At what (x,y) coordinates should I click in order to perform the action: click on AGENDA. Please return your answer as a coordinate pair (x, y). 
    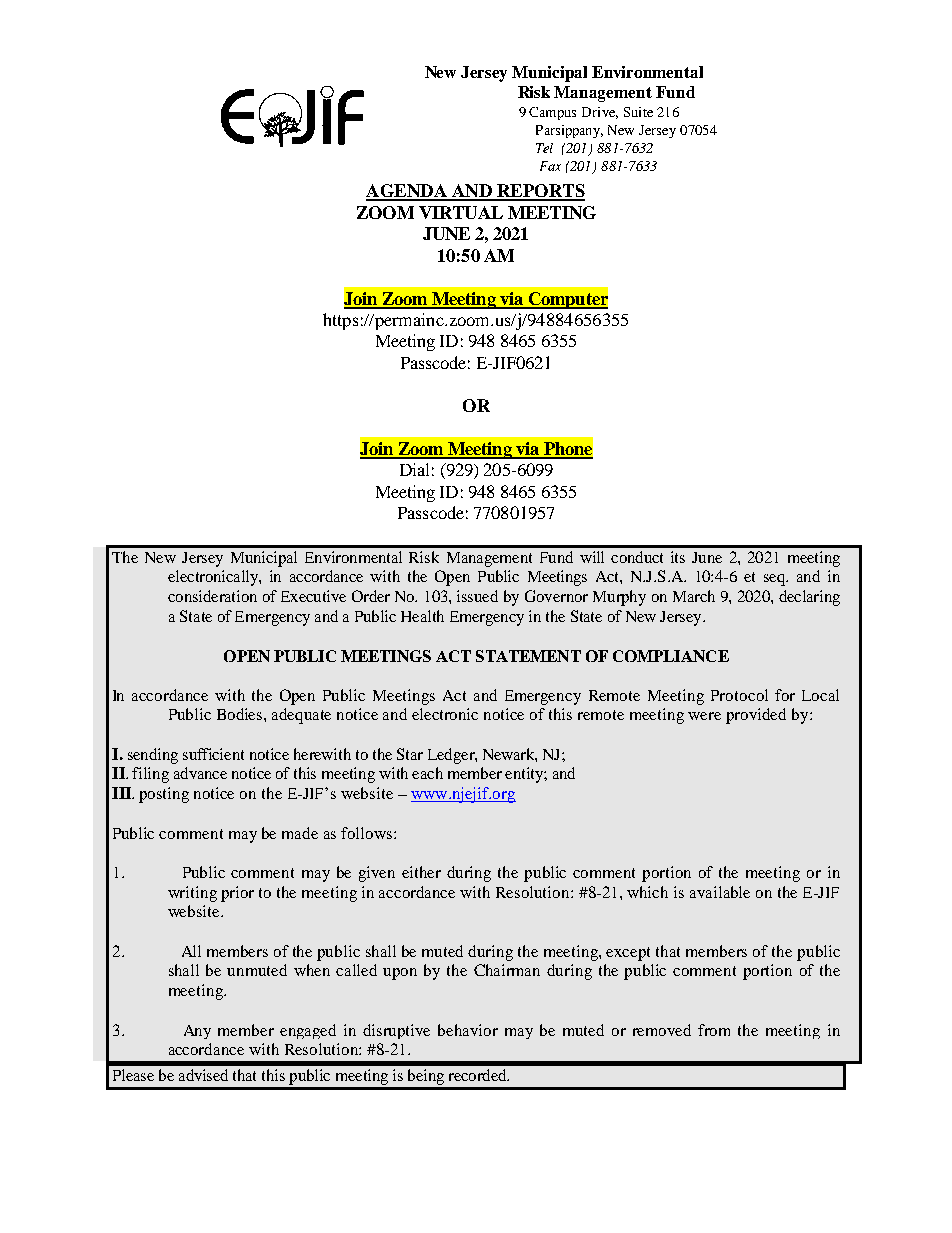
    Looking at the image, I should click on (407, 192).
